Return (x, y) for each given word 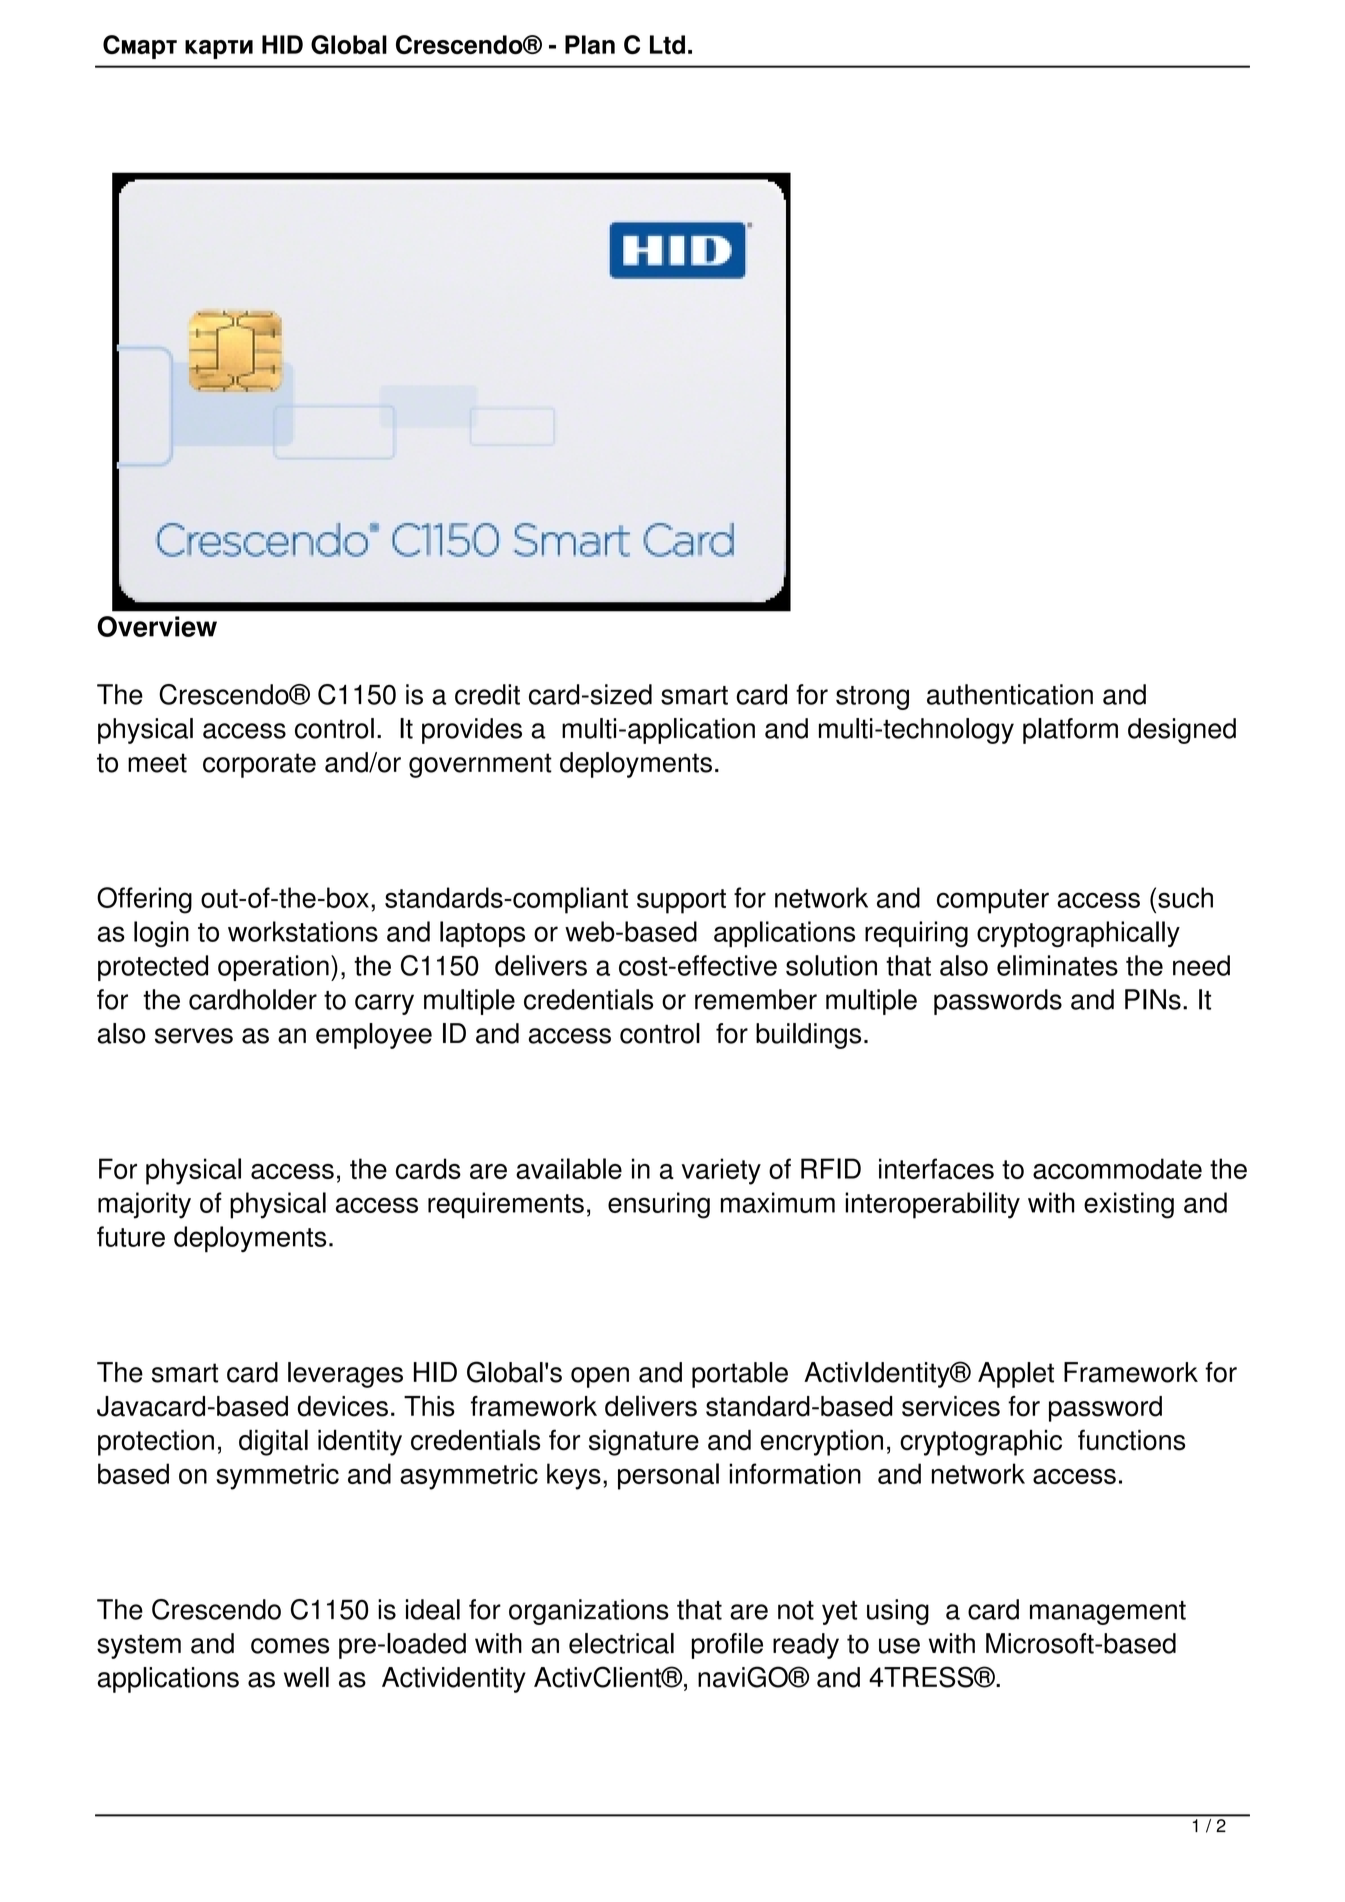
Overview (157, 626)
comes (290, 1646)
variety (721, 1171)
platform (1070, 731)
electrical (621, 1643)
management (1108, 1613)
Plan (590, 44)
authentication (1010, 694)
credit (487, 694)
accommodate (1117, 1168)
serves (194, 1036)
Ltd (667, 44)
